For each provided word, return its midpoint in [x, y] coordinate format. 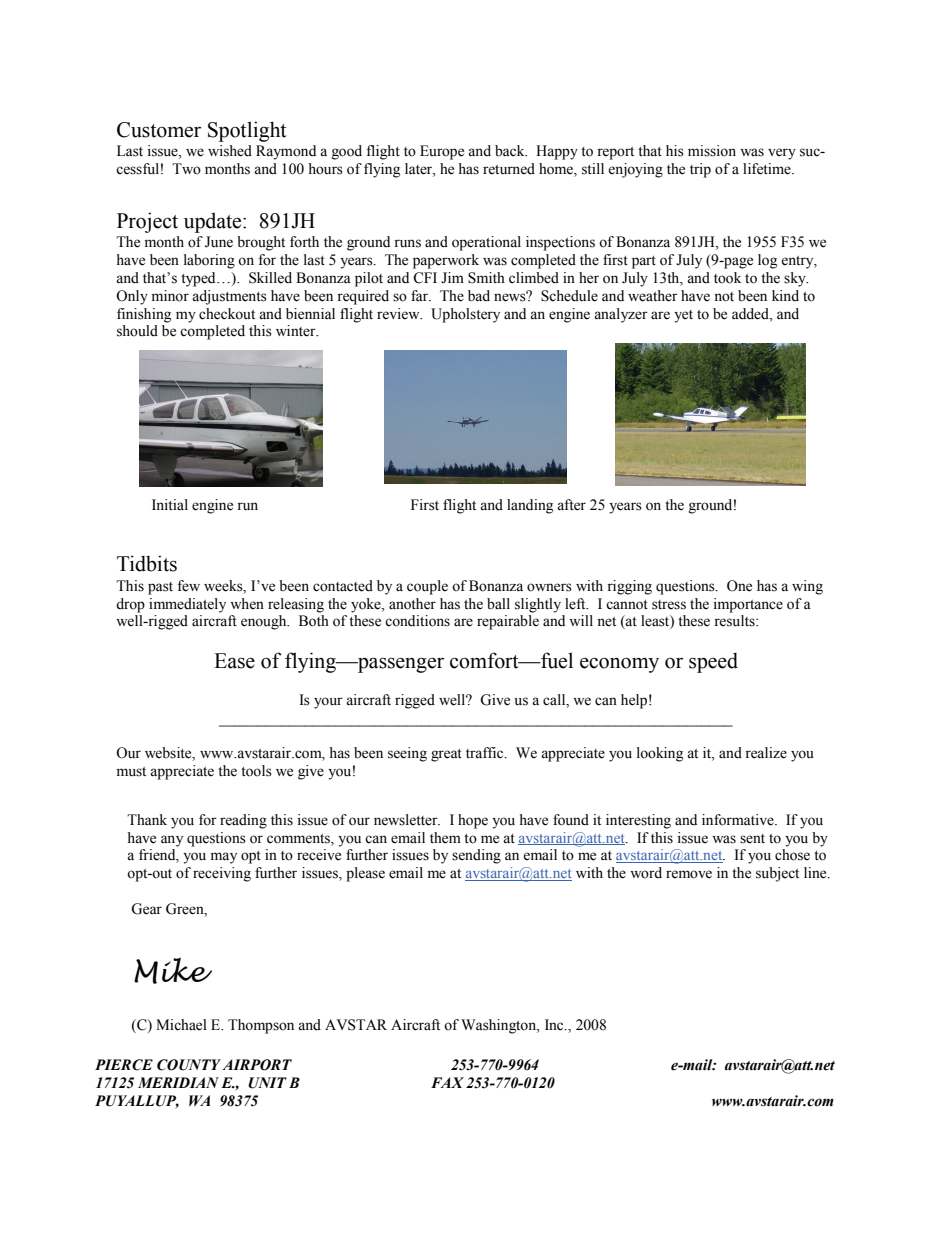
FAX [447, 1082]
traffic [486, 753]
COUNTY [189, 1065]
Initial [170, 504]
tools [256, 771]
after [571, 505]
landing [530, 506]
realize [766, 753]
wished [230, 151]
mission [712, 151]
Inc [555, 1024]
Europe [442, 152]
